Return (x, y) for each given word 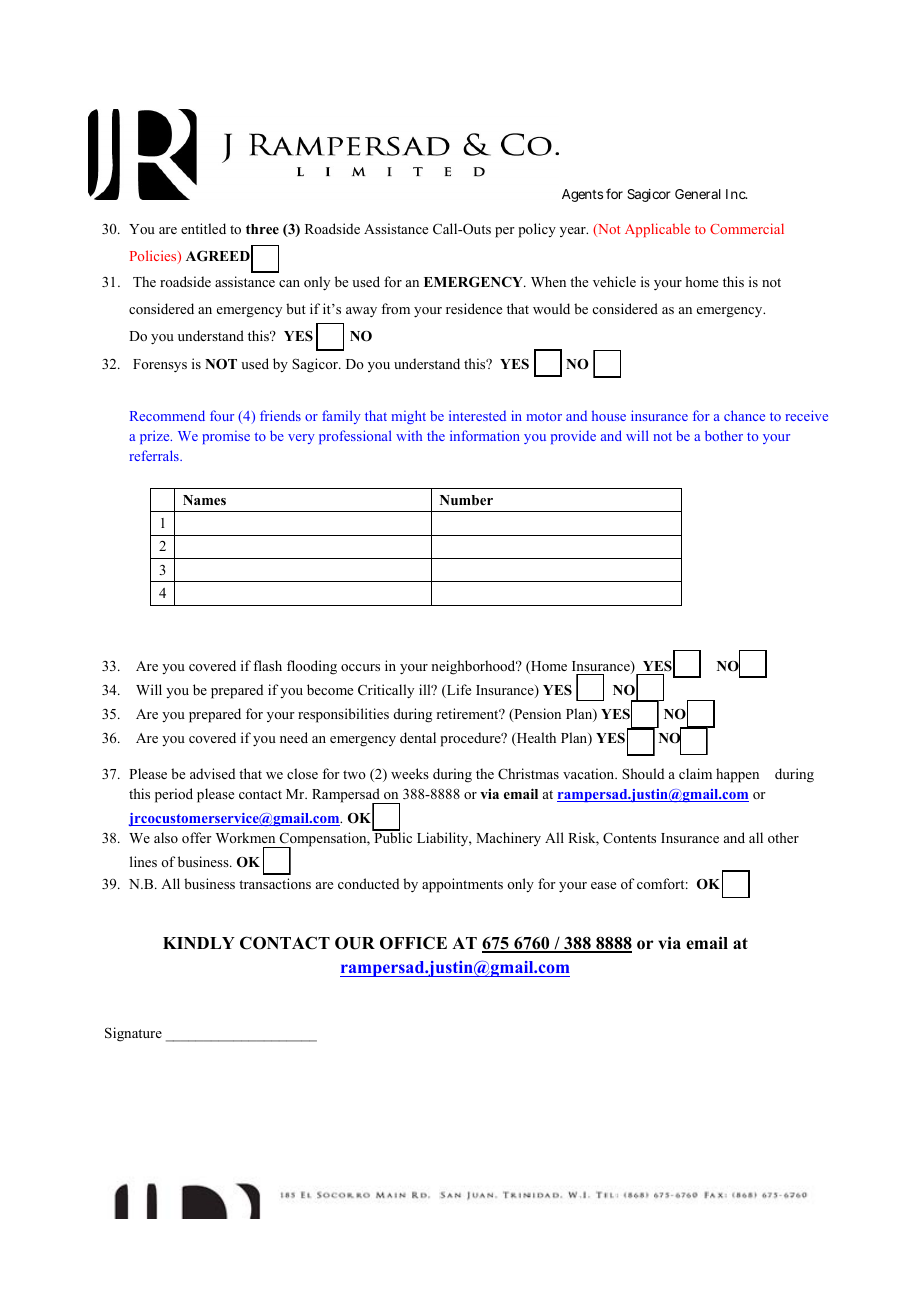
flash (267, 665)
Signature (133, 1034)
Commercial (747, 228)
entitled (203, 228)
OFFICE (413, 943)
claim (695, 773)
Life (458, 691)
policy (537, 230)
